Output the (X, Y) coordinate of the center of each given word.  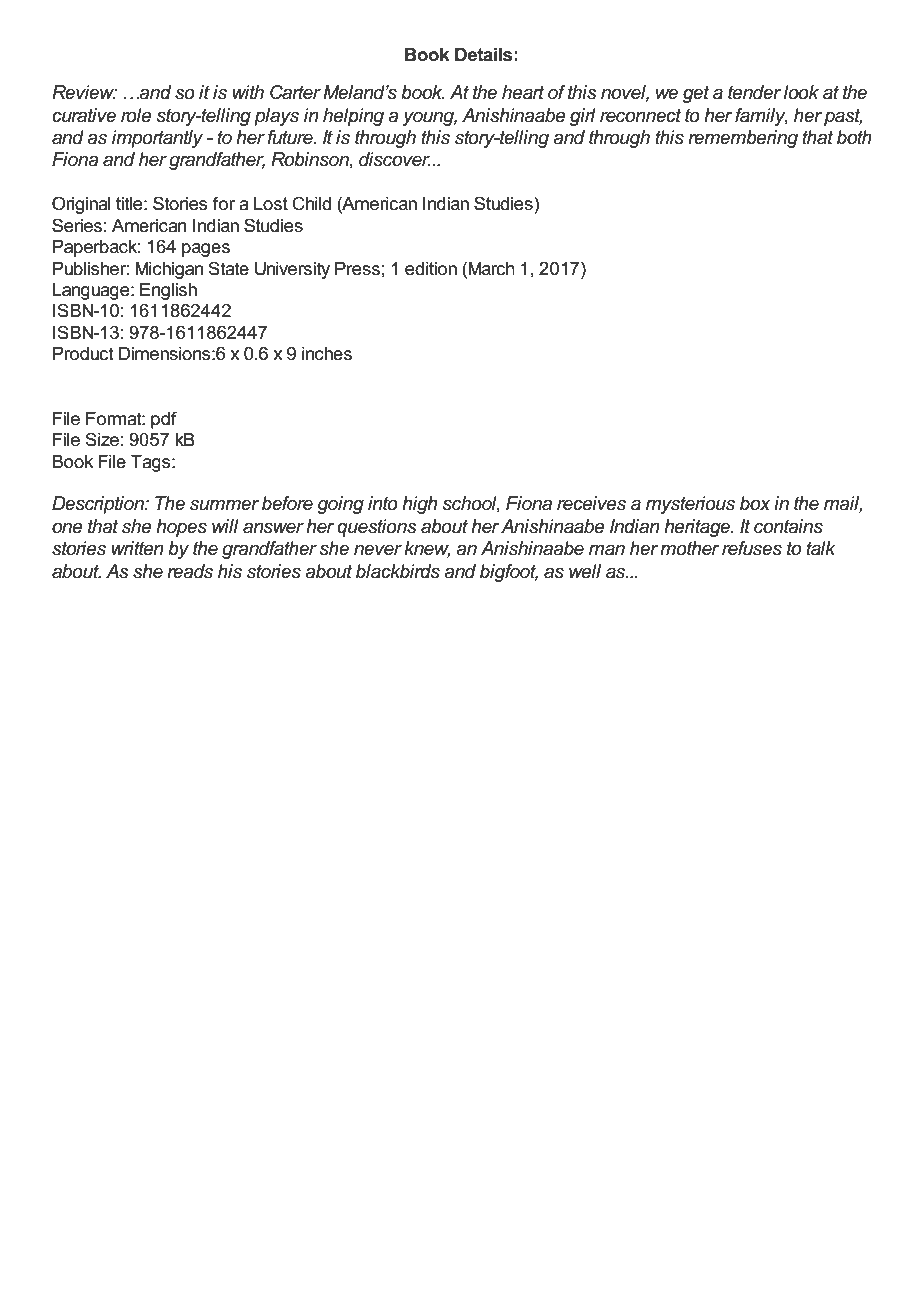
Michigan (169, 270)
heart (523, 92)
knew (427, 549)
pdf (164, 420)
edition (431, 269)
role (136, 115)
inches (327, 354)
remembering (743, 139)
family (761, 117)
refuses (752, 548)
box (755, 503)
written (137, 548)
